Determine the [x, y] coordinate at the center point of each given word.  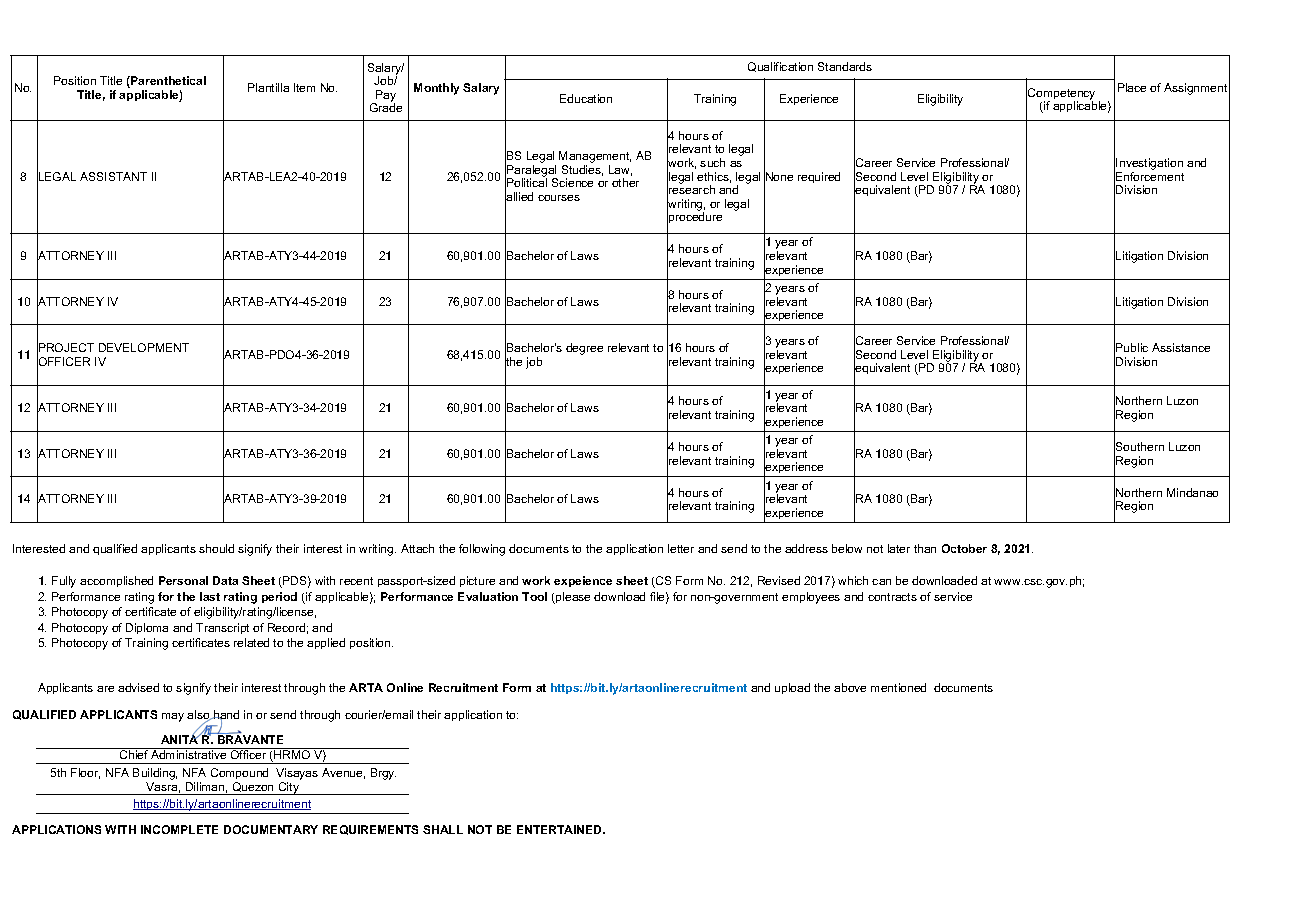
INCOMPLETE [179, 829]
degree [584, 349]
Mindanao [1192, 492]
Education [586, 98]
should [216, 548]
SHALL [443, 829]
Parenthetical [167, 82]
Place [1132, 87]
